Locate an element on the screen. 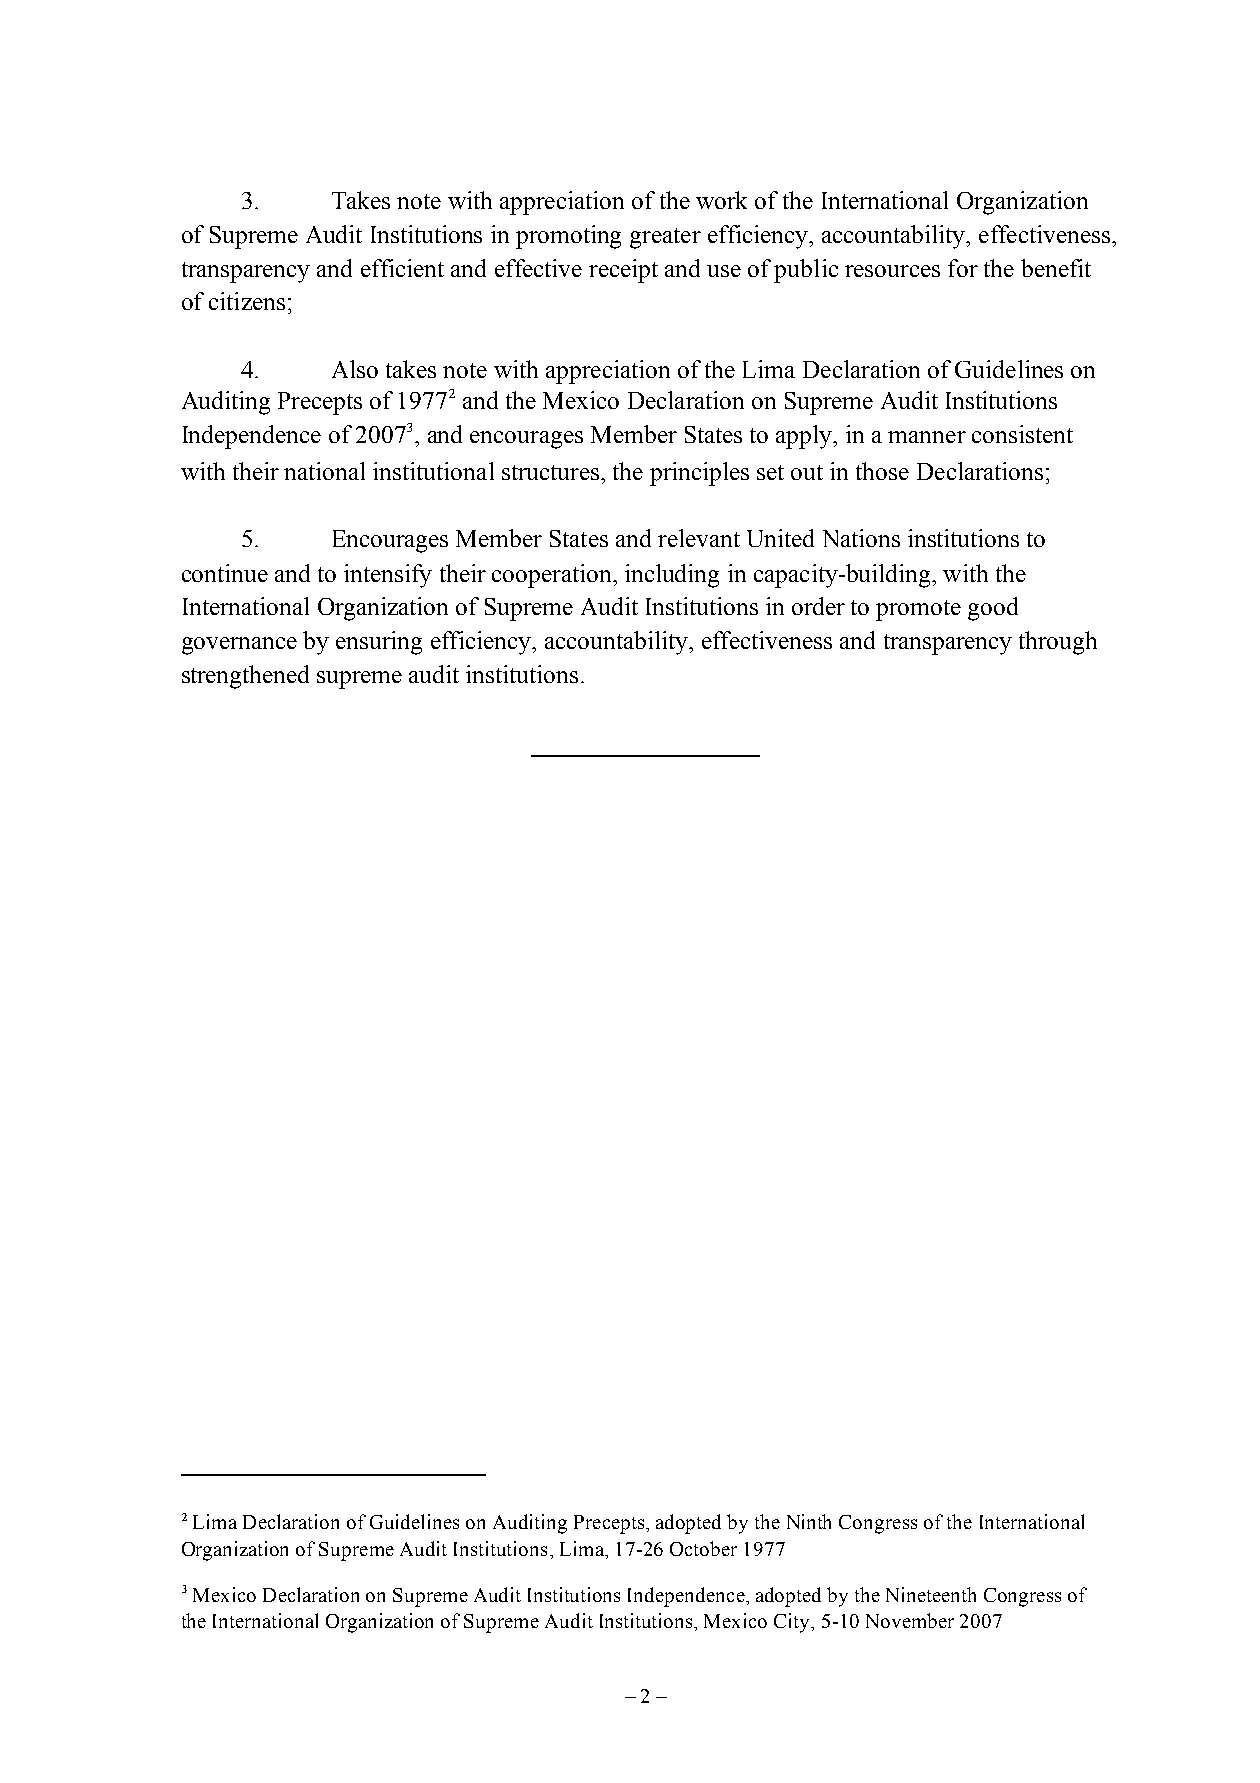  strengthened is located at coordinates (245, 677).
